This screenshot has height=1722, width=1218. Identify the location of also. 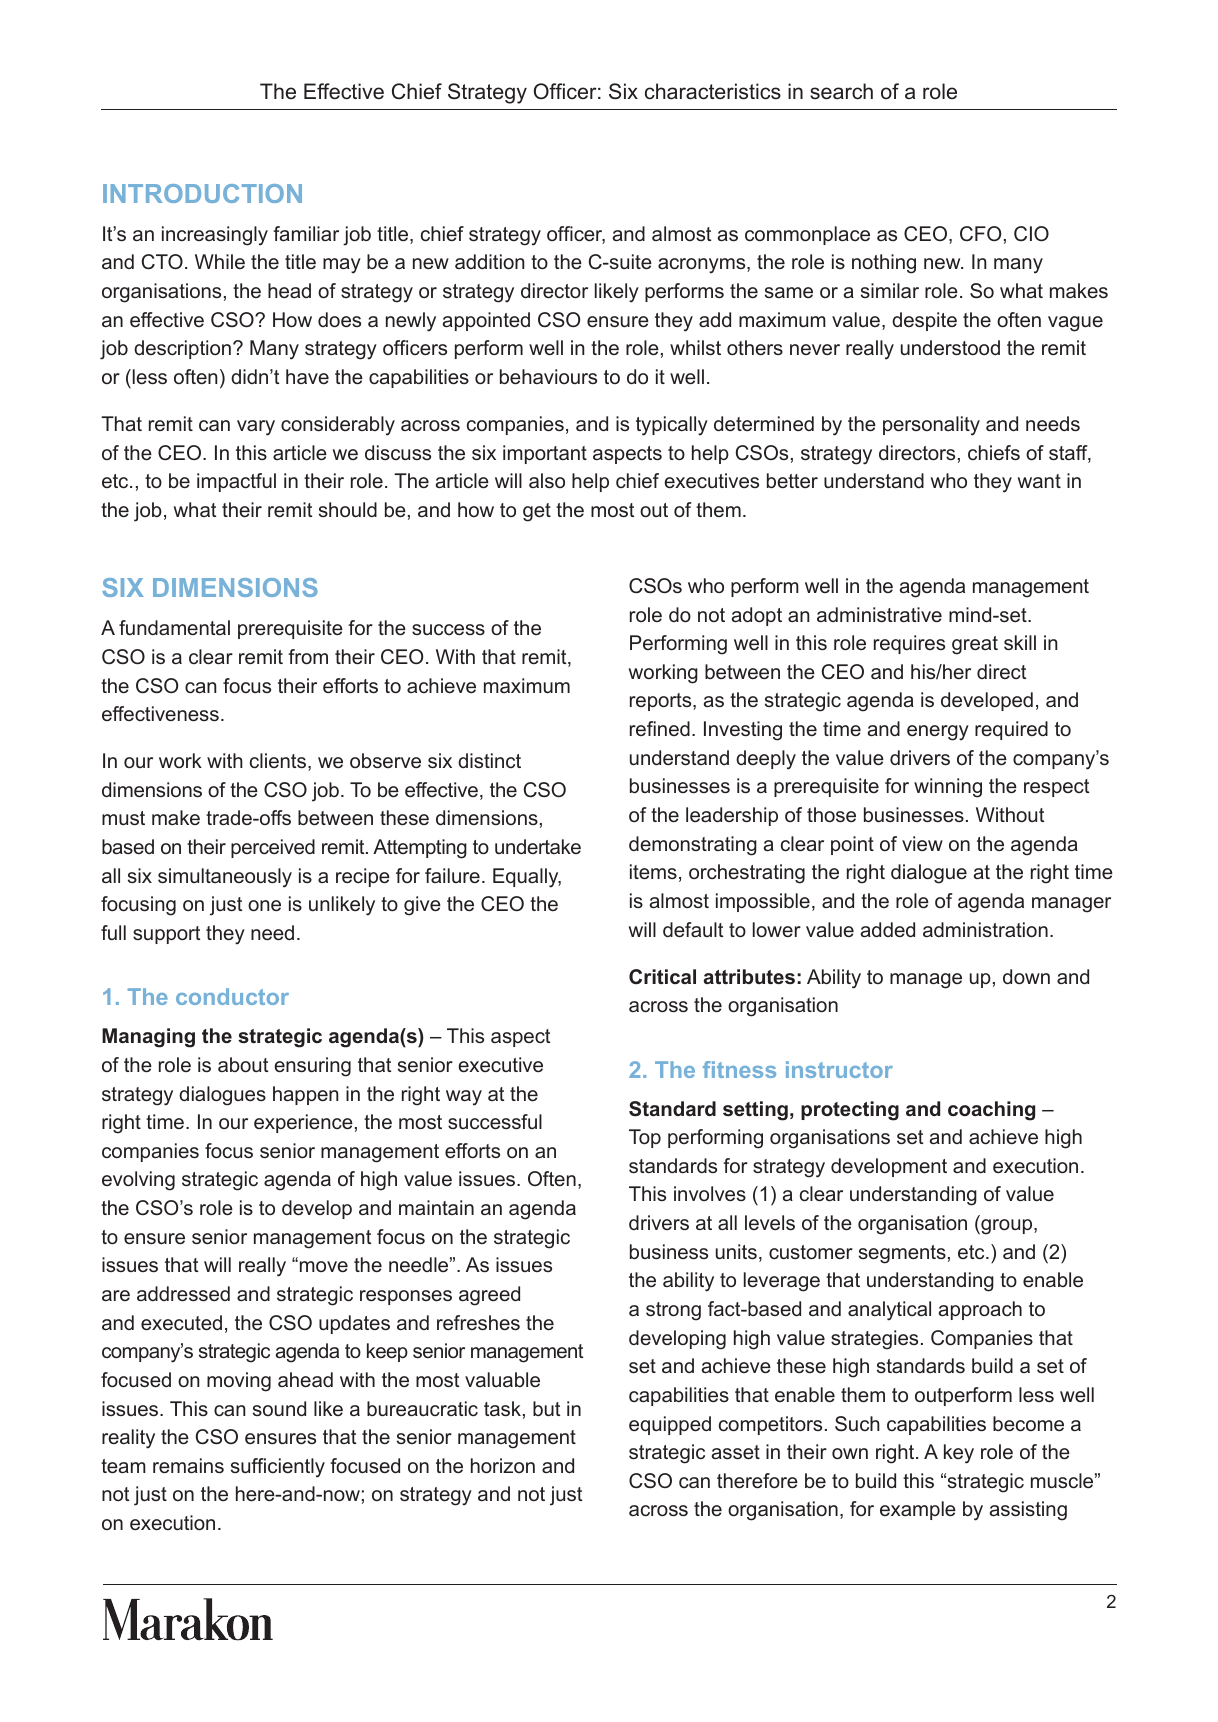
(547, 480).
